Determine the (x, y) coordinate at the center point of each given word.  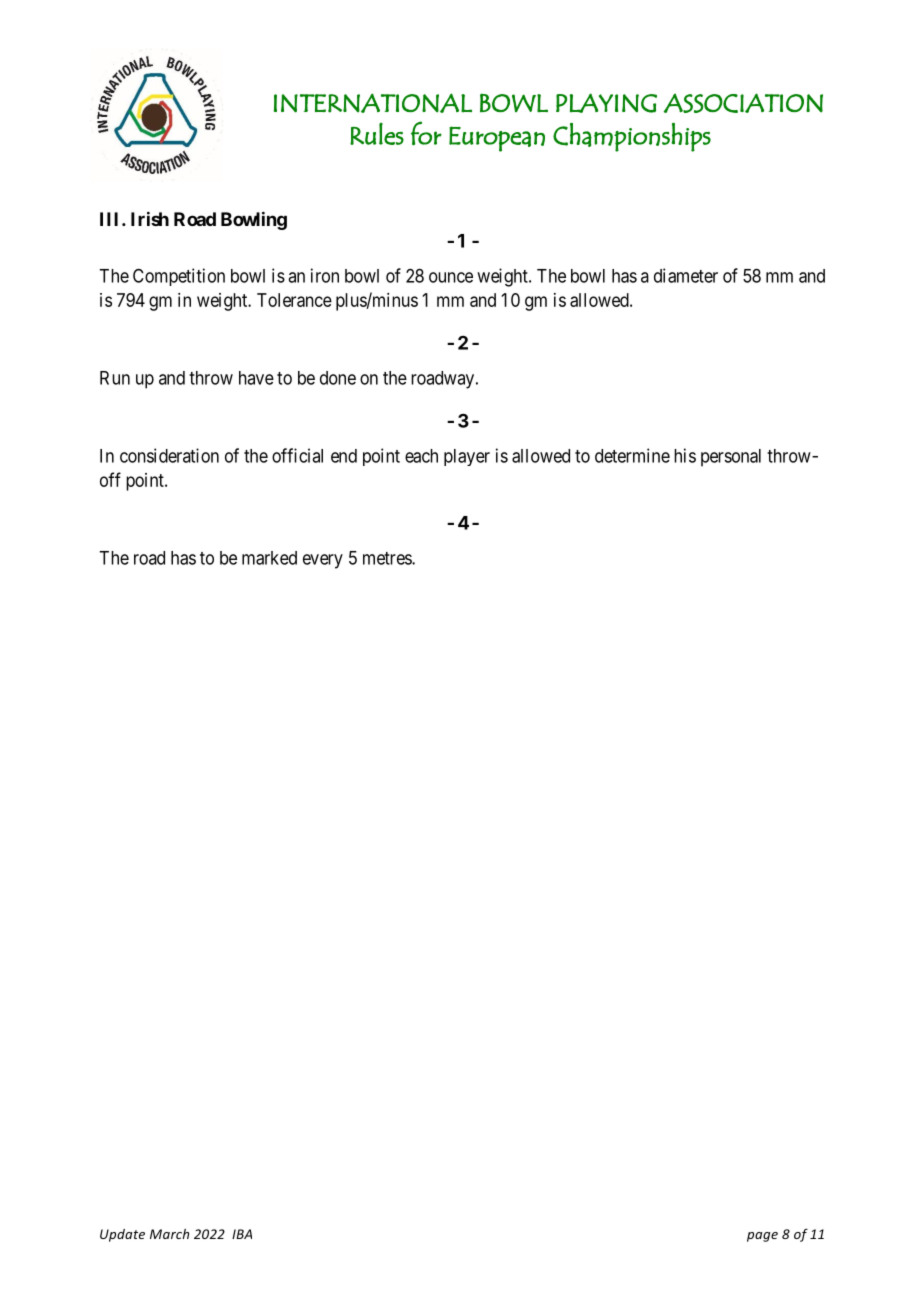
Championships (632, 137)
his (685, 455)
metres (388, 558)
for (426, 133)
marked (269, 558)
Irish (150, 218)
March (169, 1234)
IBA (242, 1234)
